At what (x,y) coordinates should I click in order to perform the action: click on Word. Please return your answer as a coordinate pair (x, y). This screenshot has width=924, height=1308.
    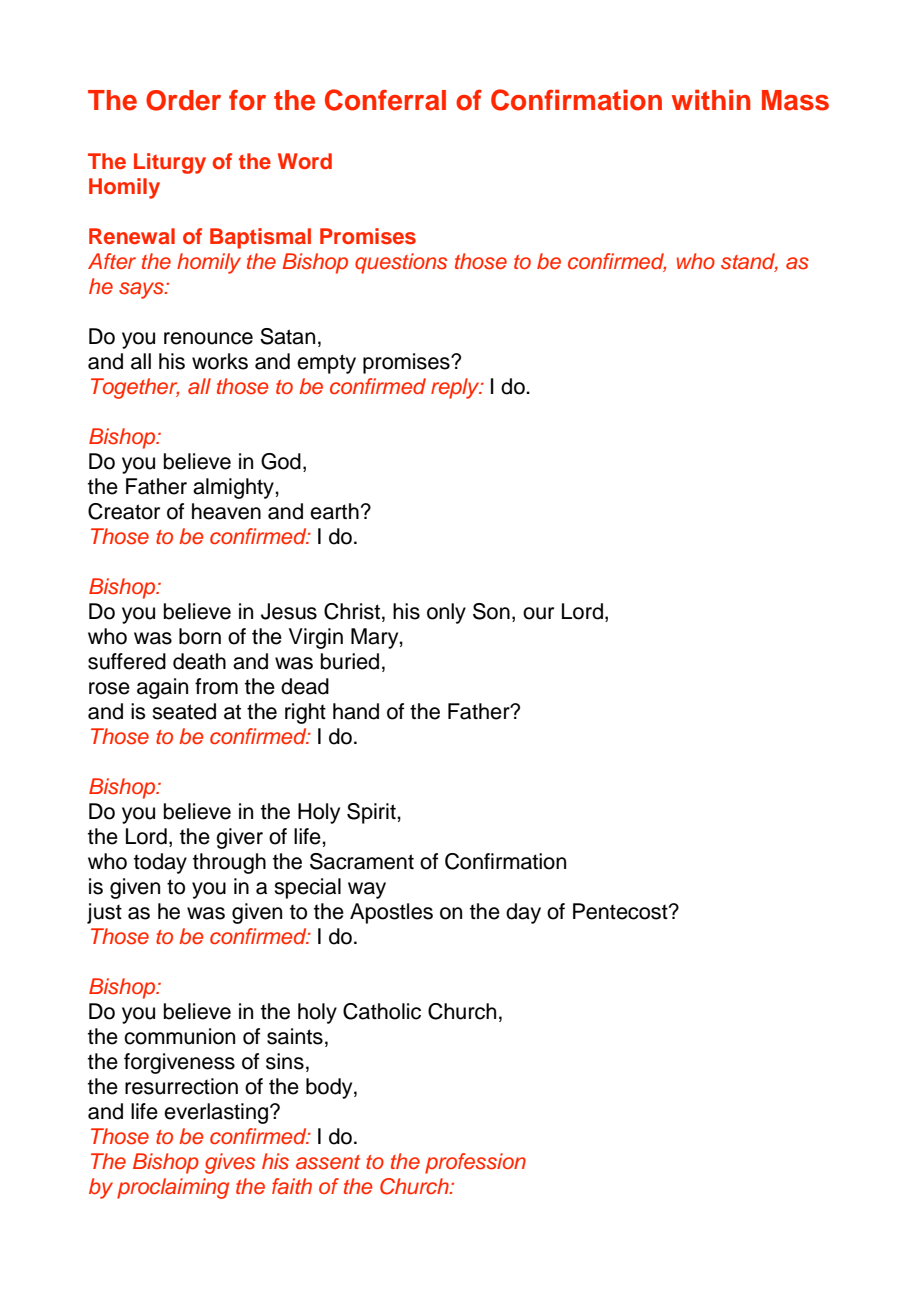
    Looking at the image, I should click on (305, 161).
